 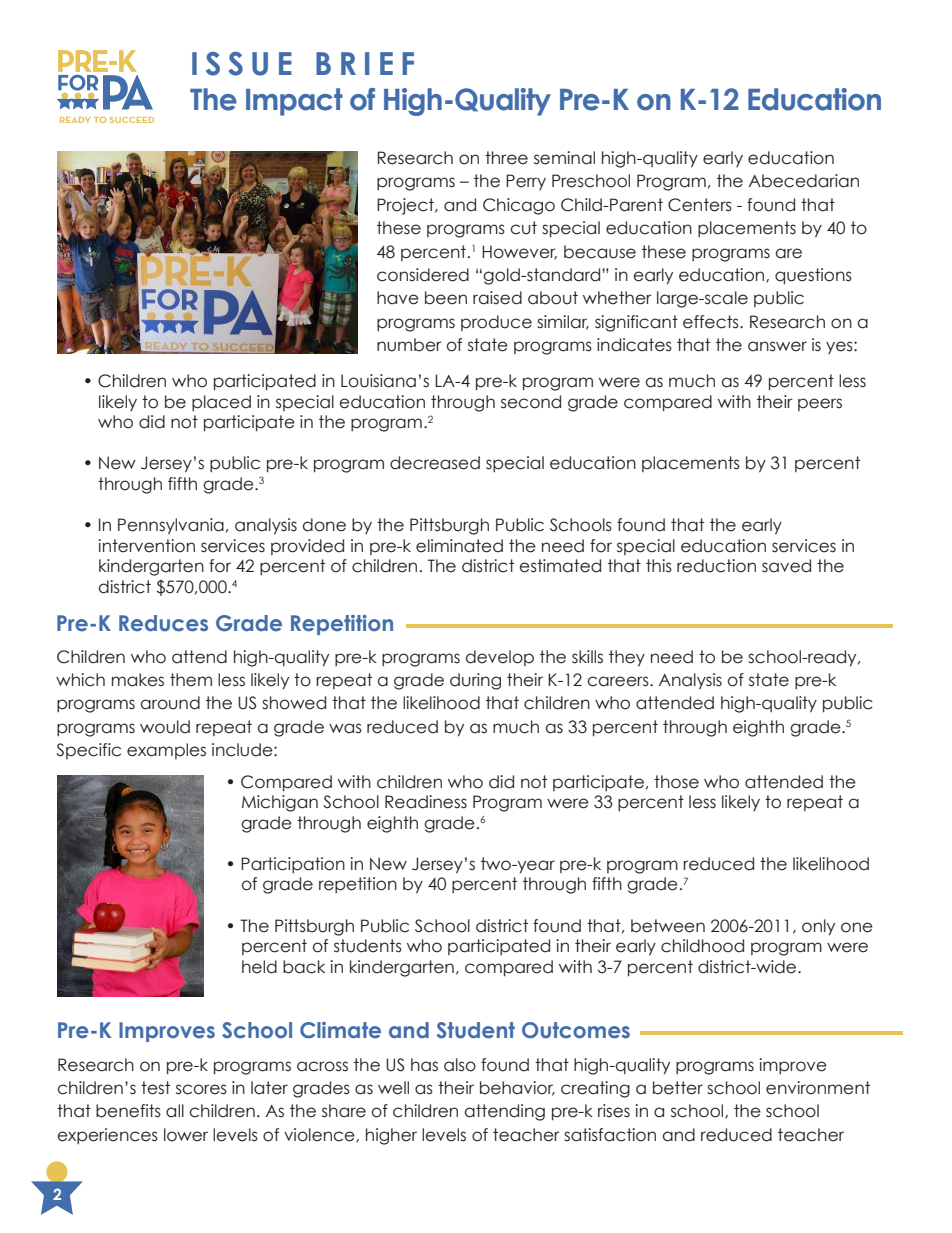 I want to click on Centers, so click(x=700, y=205).
